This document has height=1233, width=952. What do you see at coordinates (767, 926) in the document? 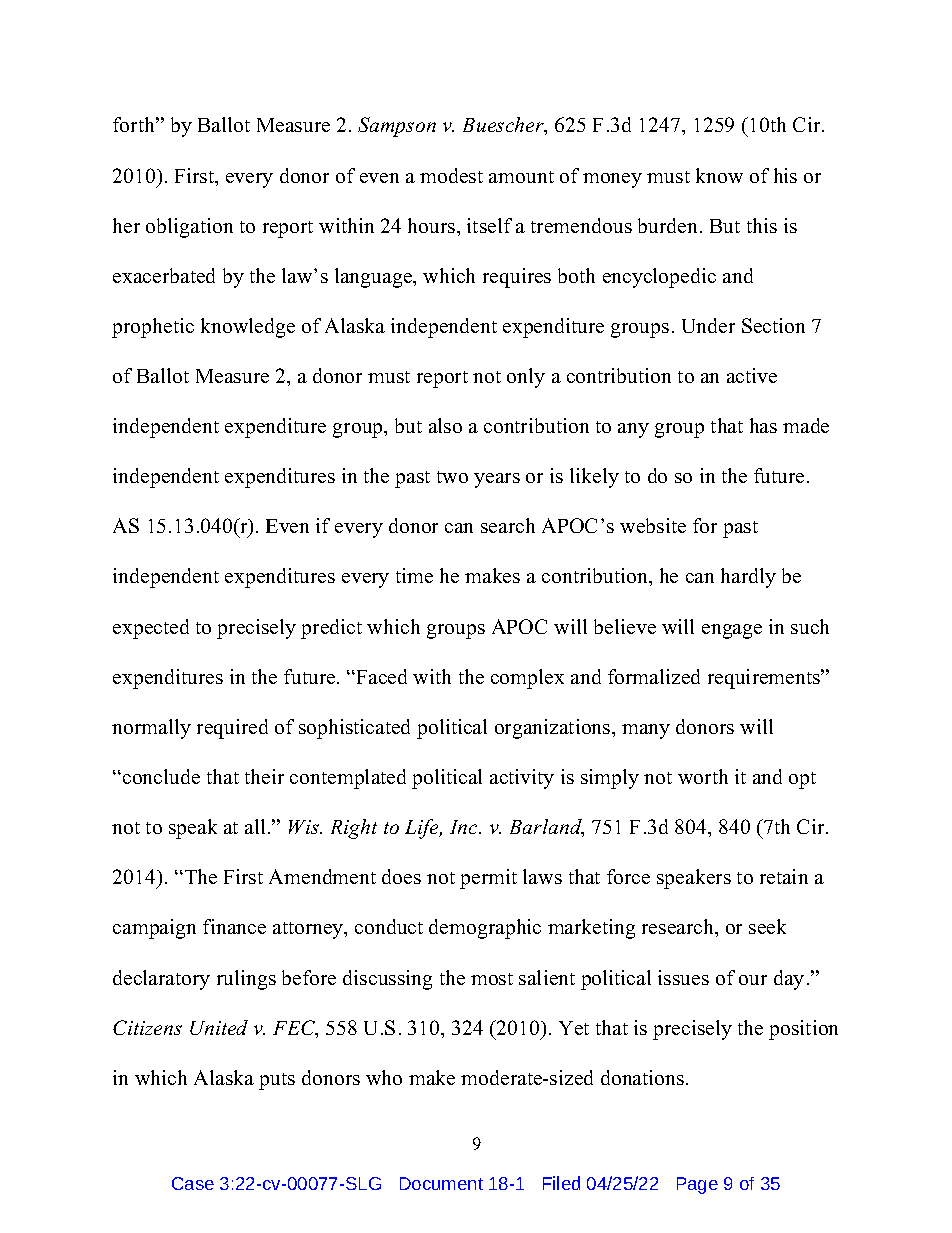
I see `seek` at bounding box center [767, 926].
